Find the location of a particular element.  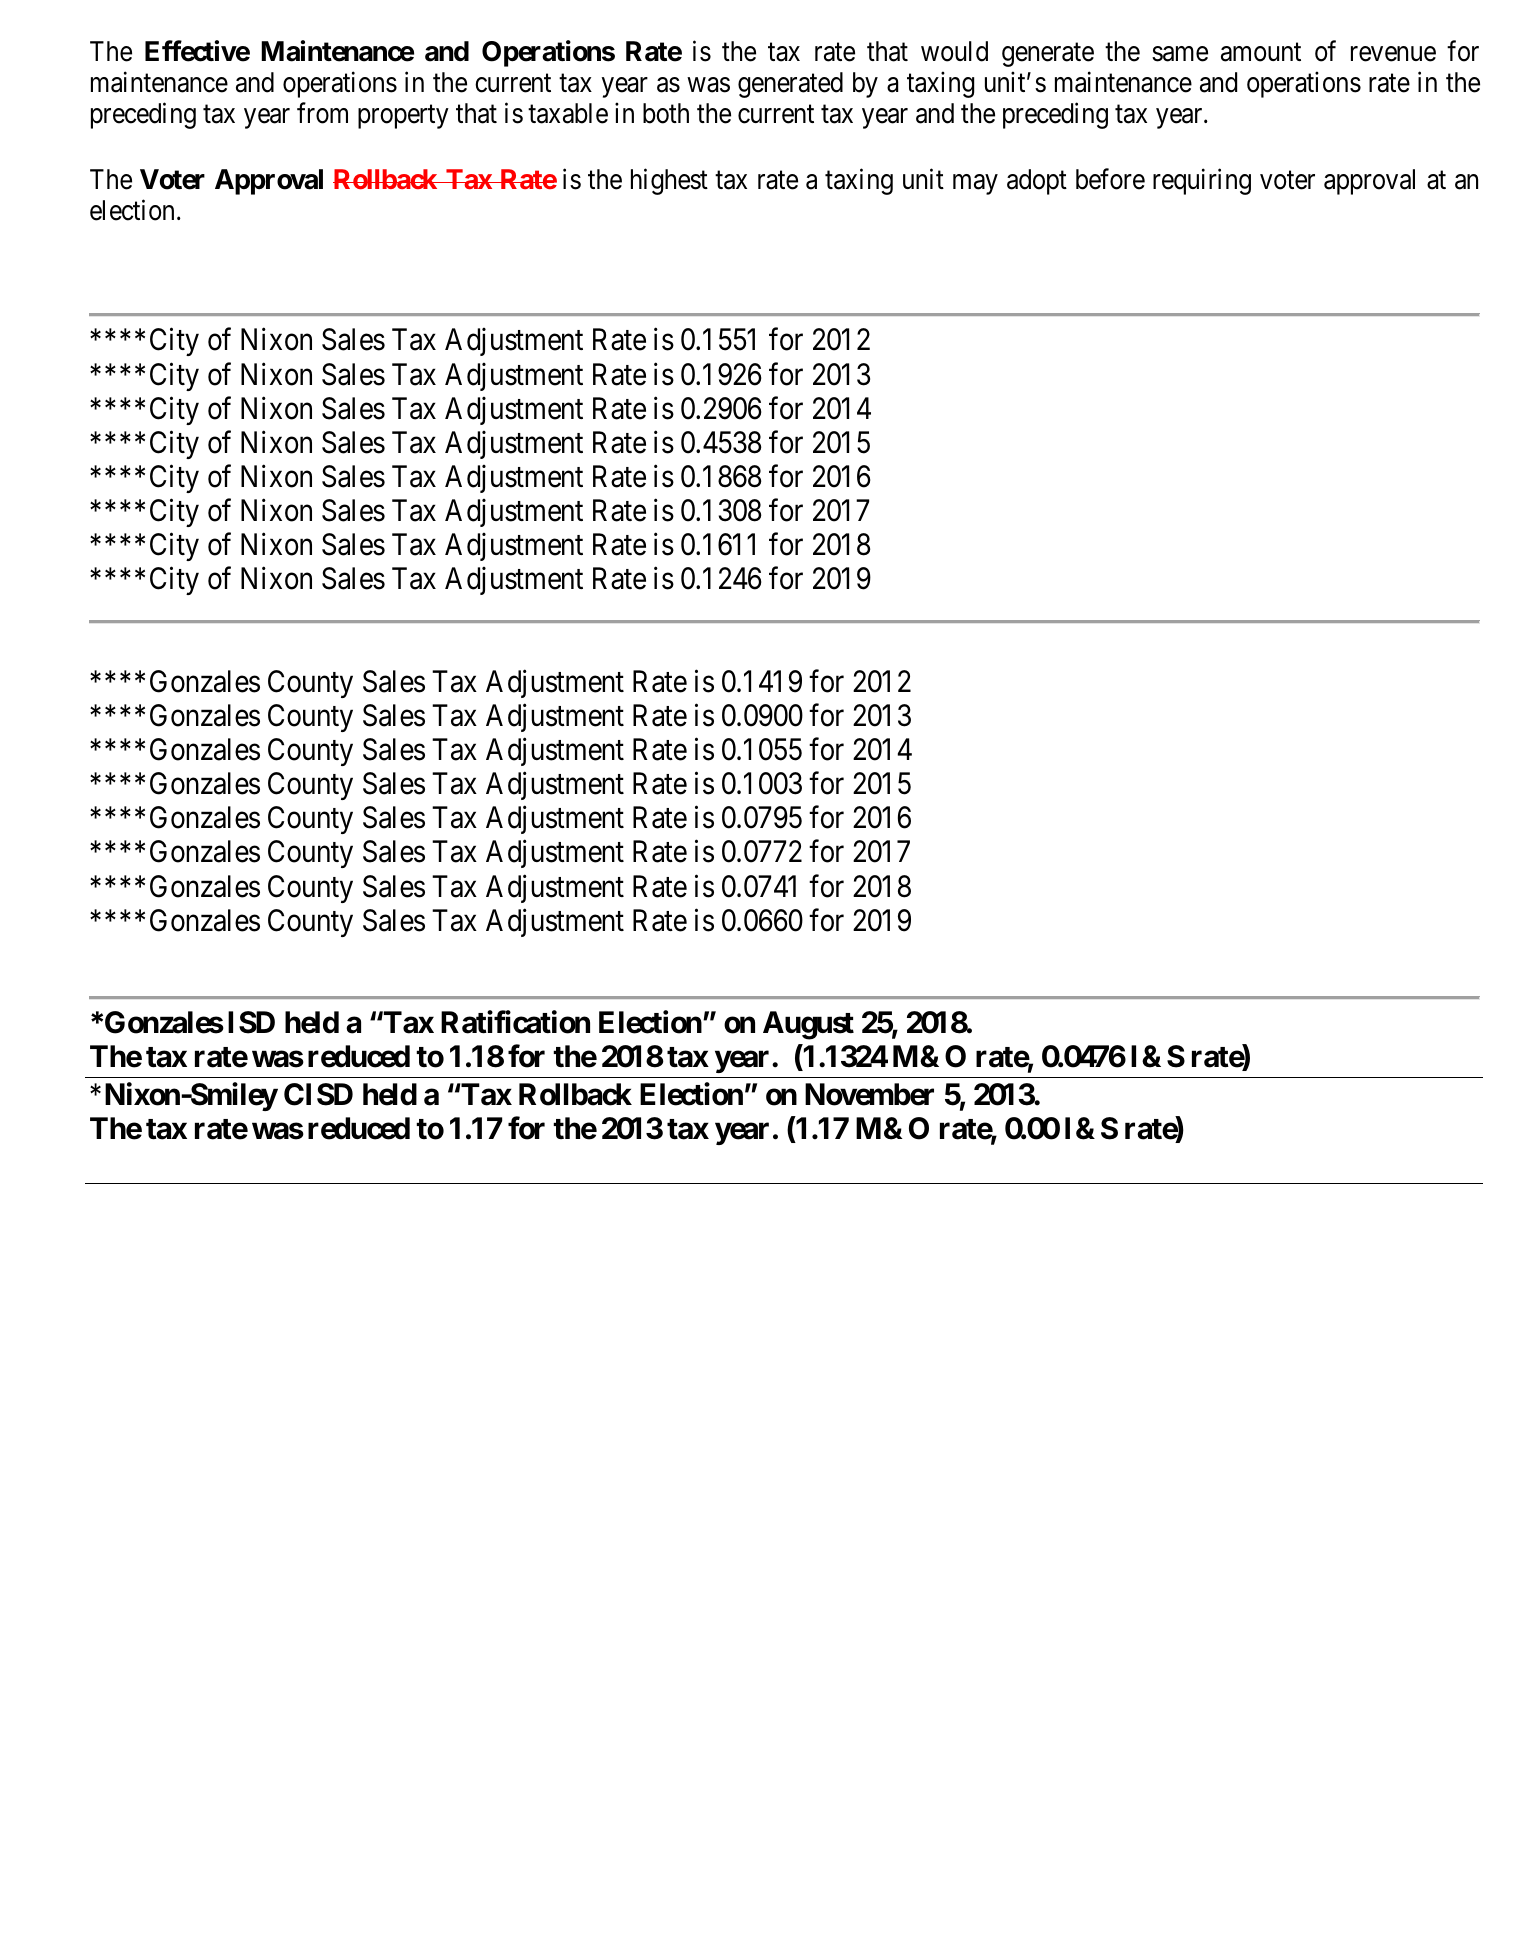

would is located at coordinates (954, 51).
